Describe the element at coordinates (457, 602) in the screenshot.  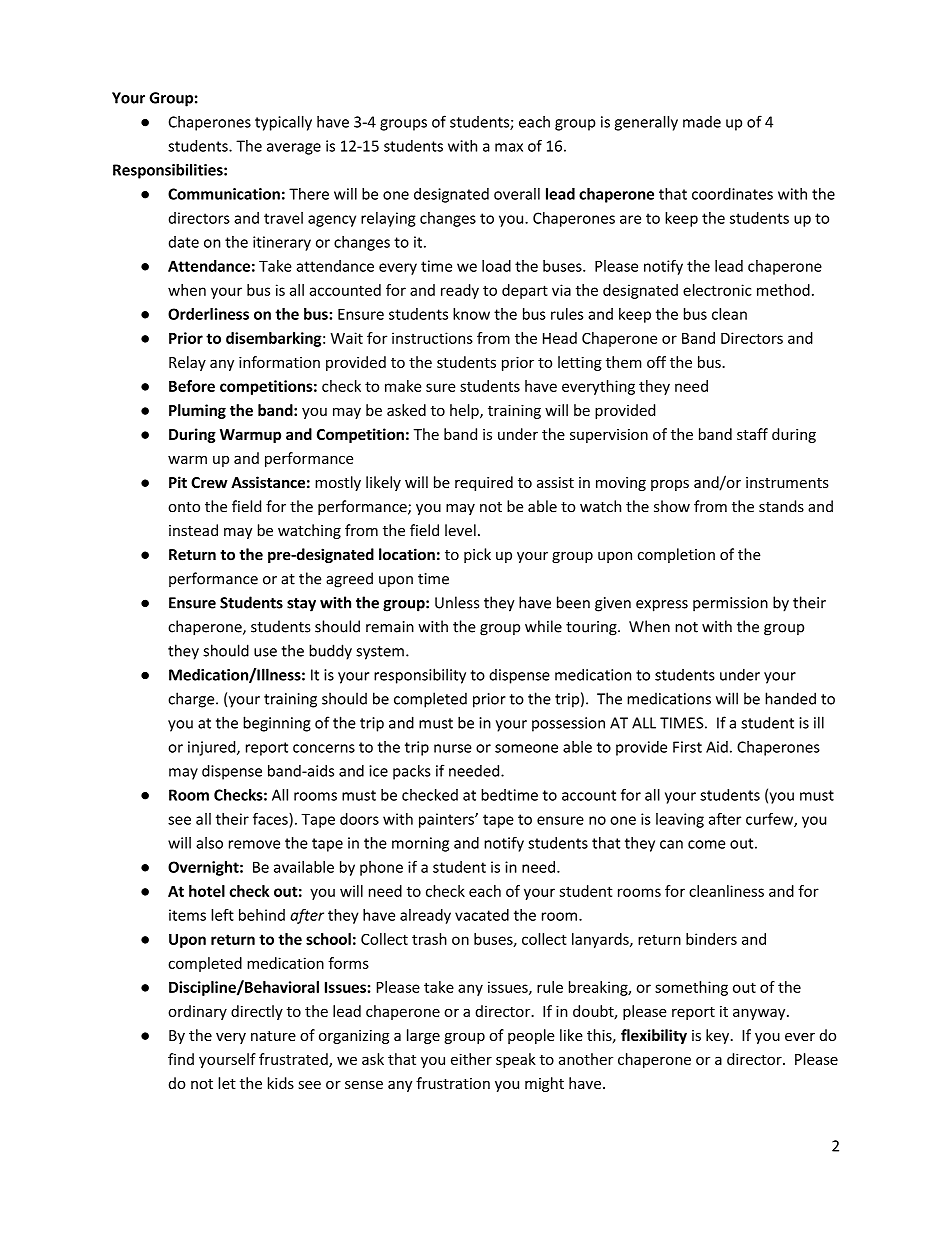
I see `Unless` at that location.
